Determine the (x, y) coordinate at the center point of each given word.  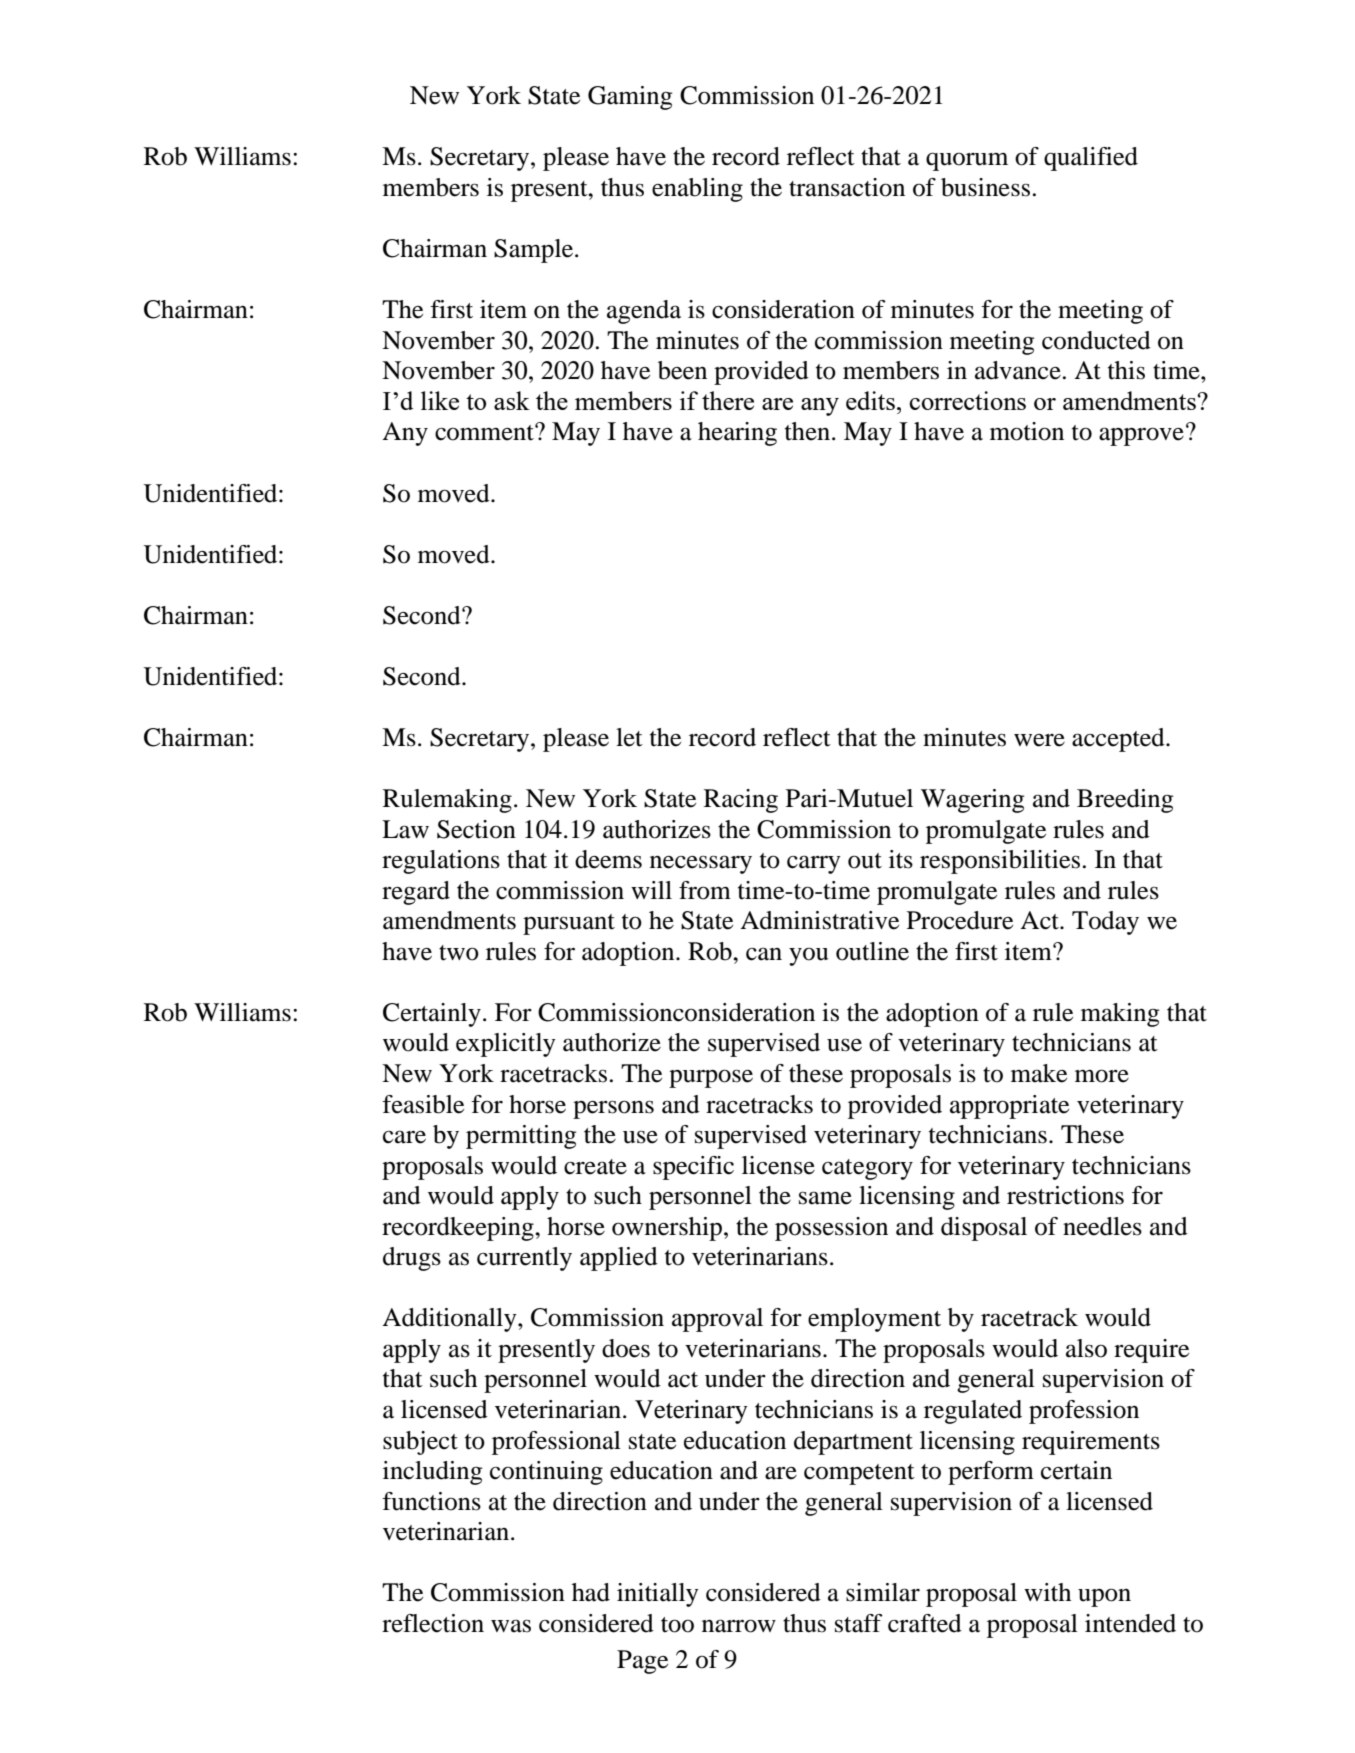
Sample (535, 251)
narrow (739, 1626)
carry (814, 864)
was (511, 1626)
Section (476, 829)
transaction (847, 187)
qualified (1091, 159)
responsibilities (1000, 862)
